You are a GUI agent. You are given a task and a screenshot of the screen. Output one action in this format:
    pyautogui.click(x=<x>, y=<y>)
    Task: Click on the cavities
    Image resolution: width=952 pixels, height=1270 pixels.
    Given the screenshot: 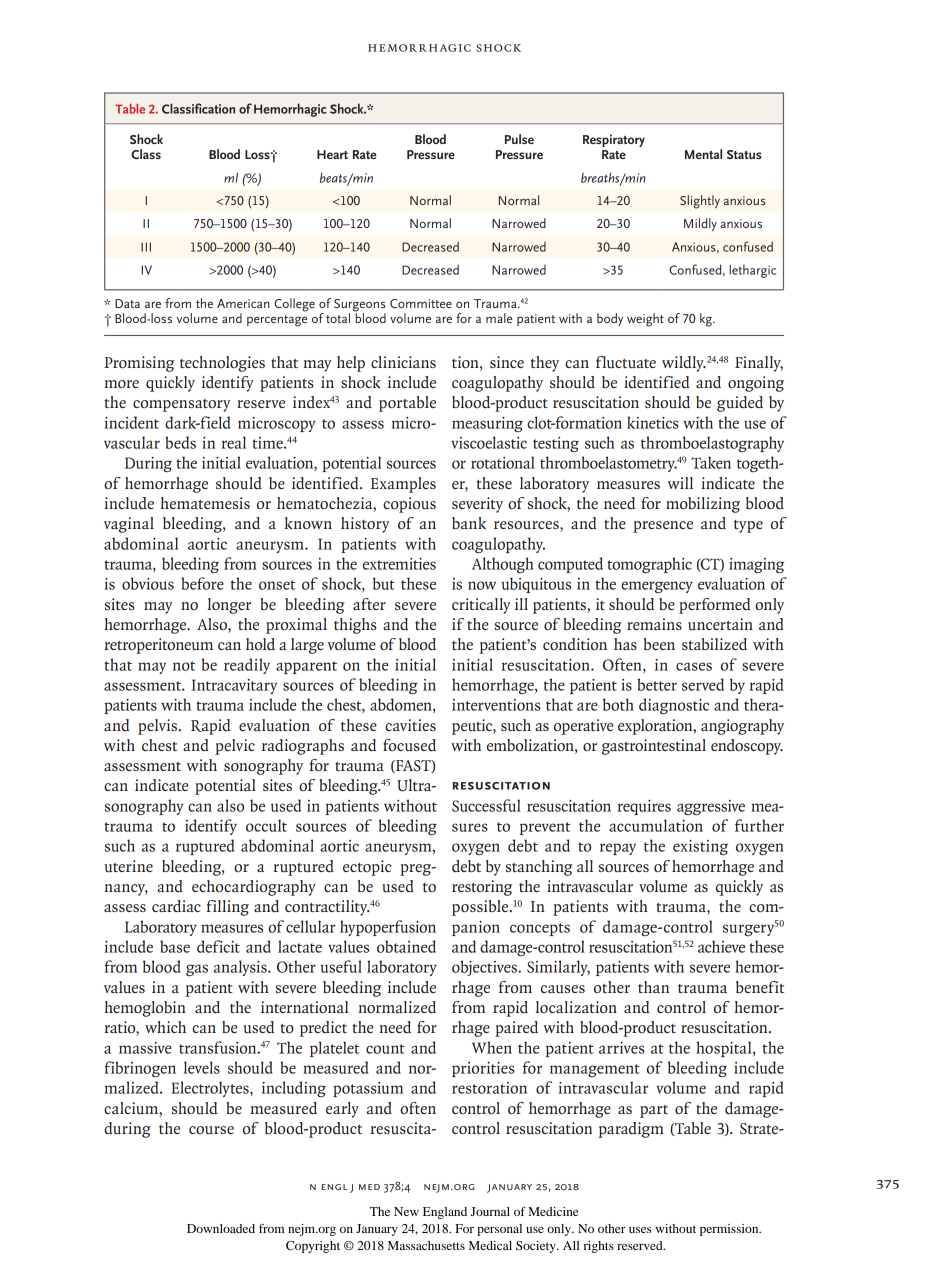 What is the action you would take?
    pyautogui.click(x=410, y=725)
